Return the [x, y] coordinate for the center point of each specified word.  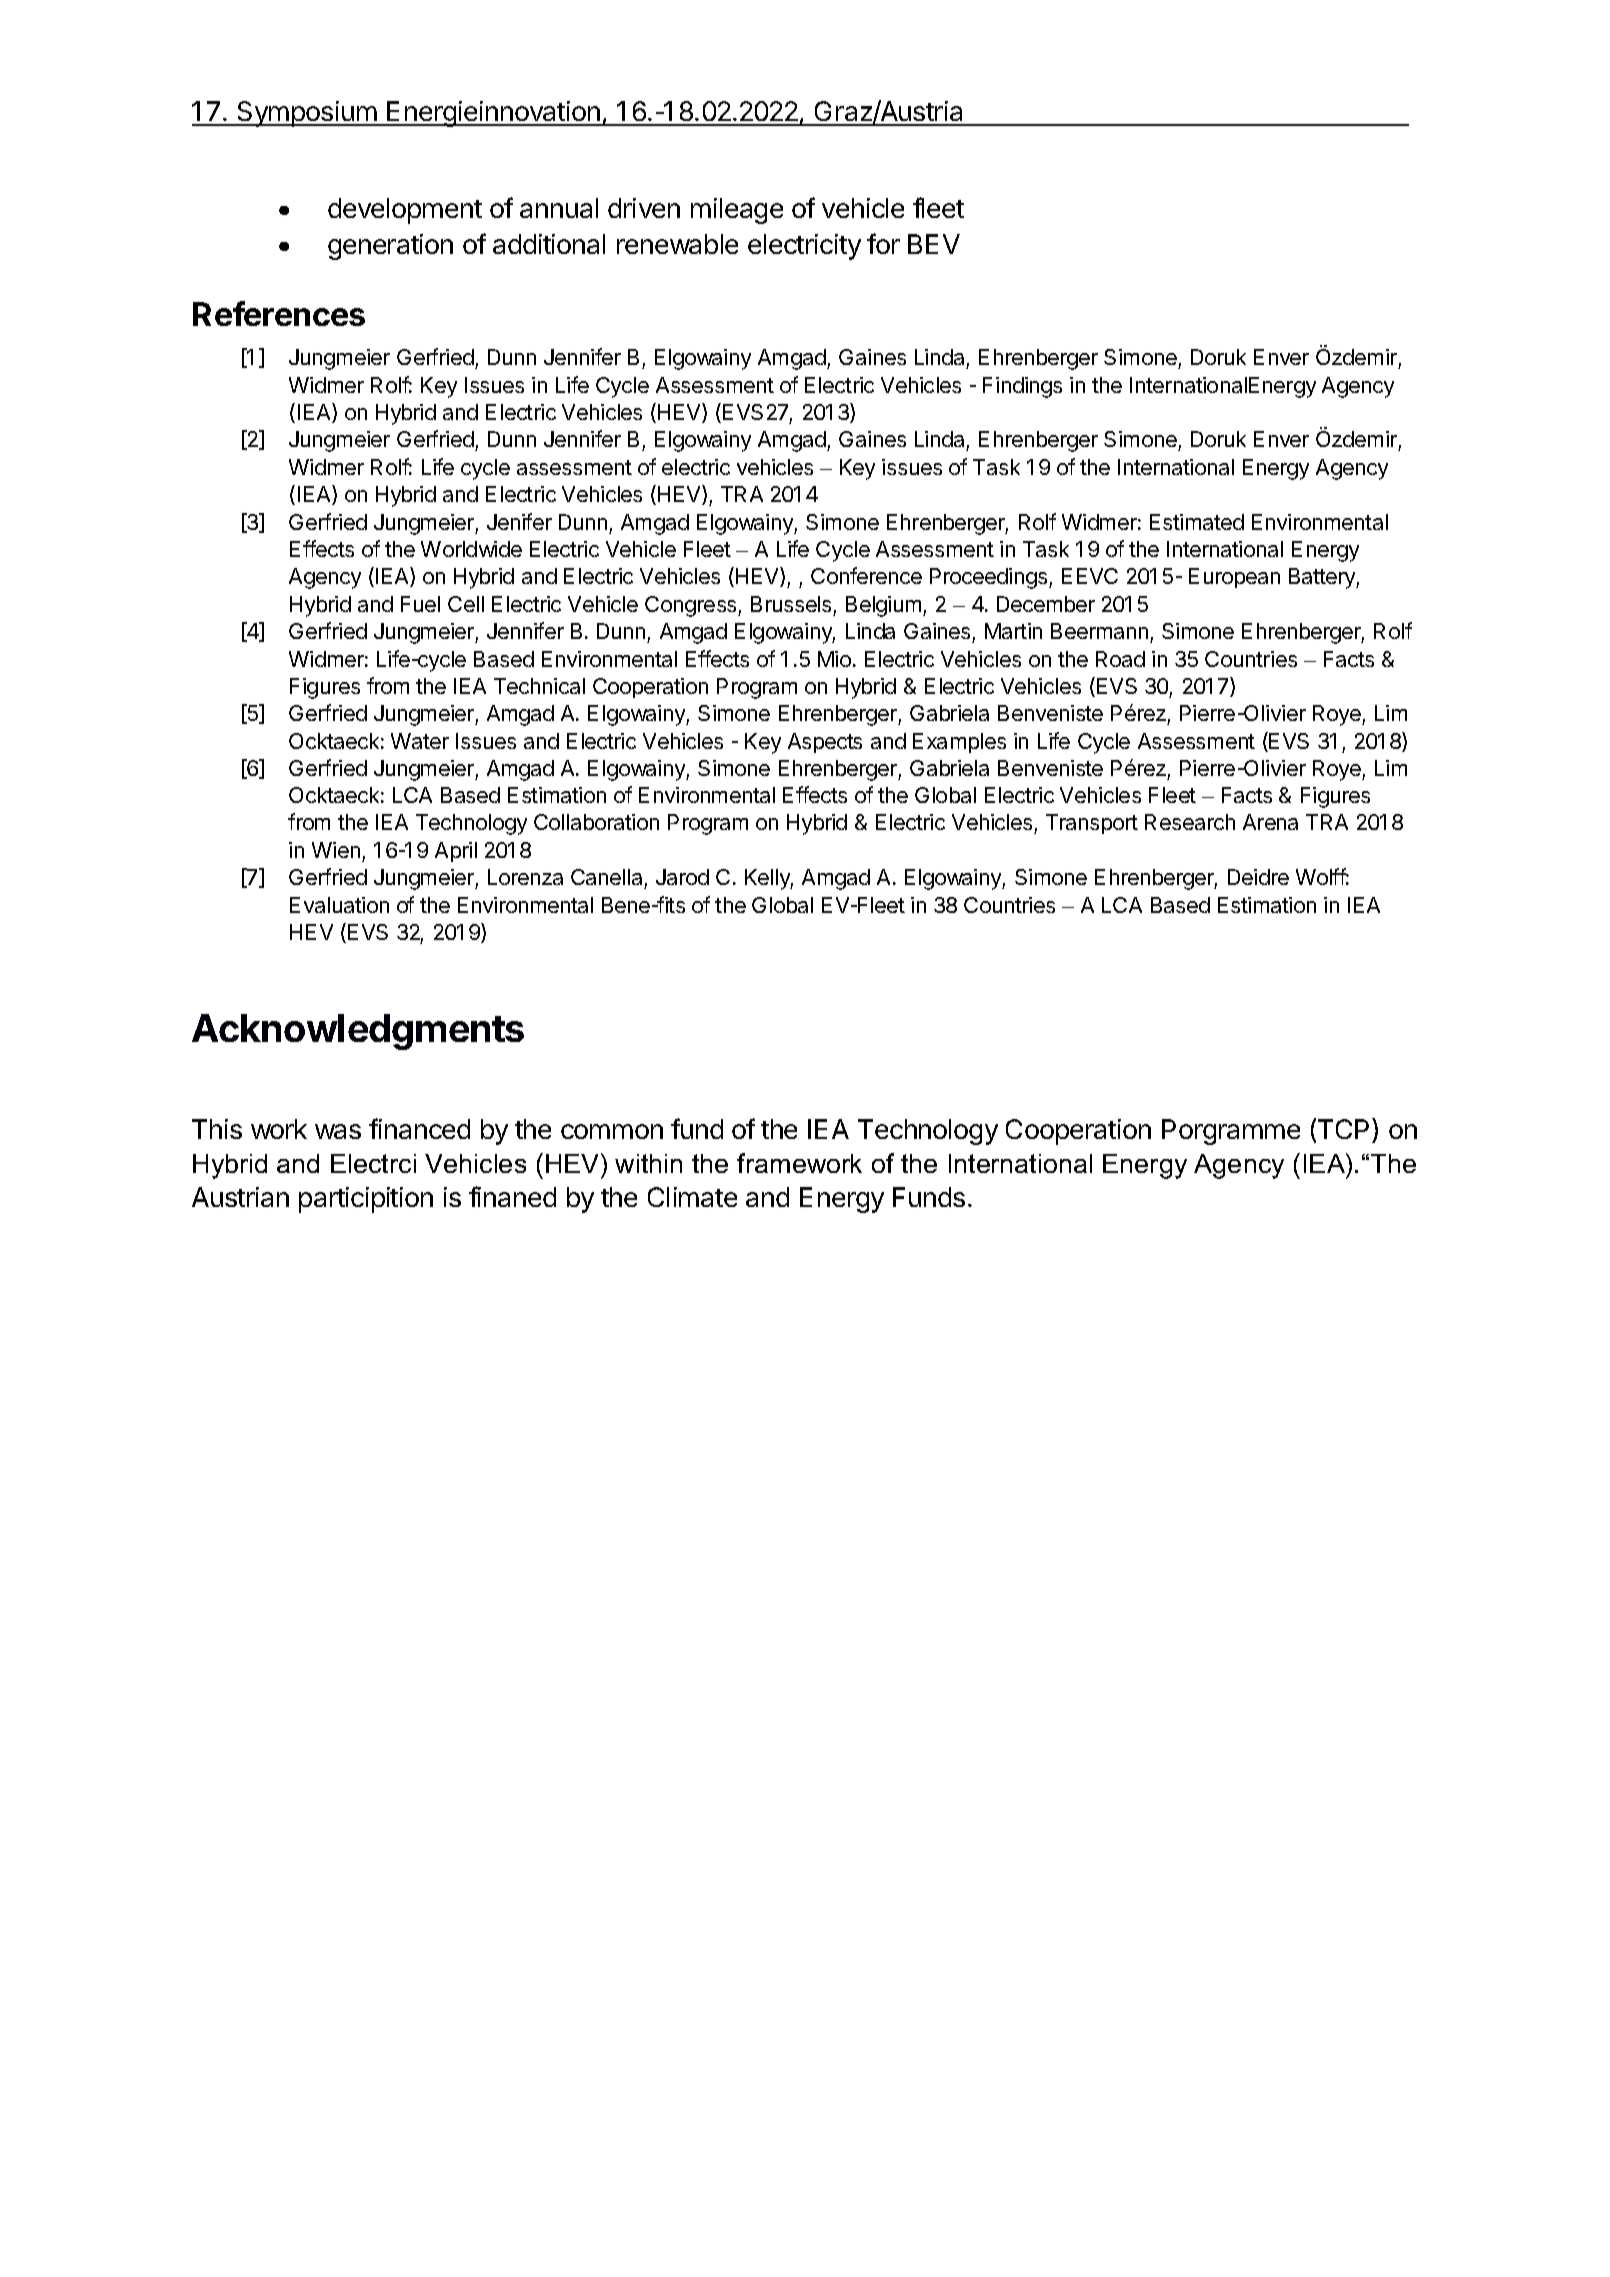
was [338, 1131]
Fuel [420, 604]
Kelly [769, 879]
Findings [1022, 387]
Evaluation [339, 905]
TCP [1345, 1128]
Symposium [306, 114]
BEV [934, 244]
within [648, 1163]
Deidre [1258, 877]
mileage [737, 211]
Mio [834, 659]
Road [1120, 659]
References [279, 313]
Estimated [1197, 522]
